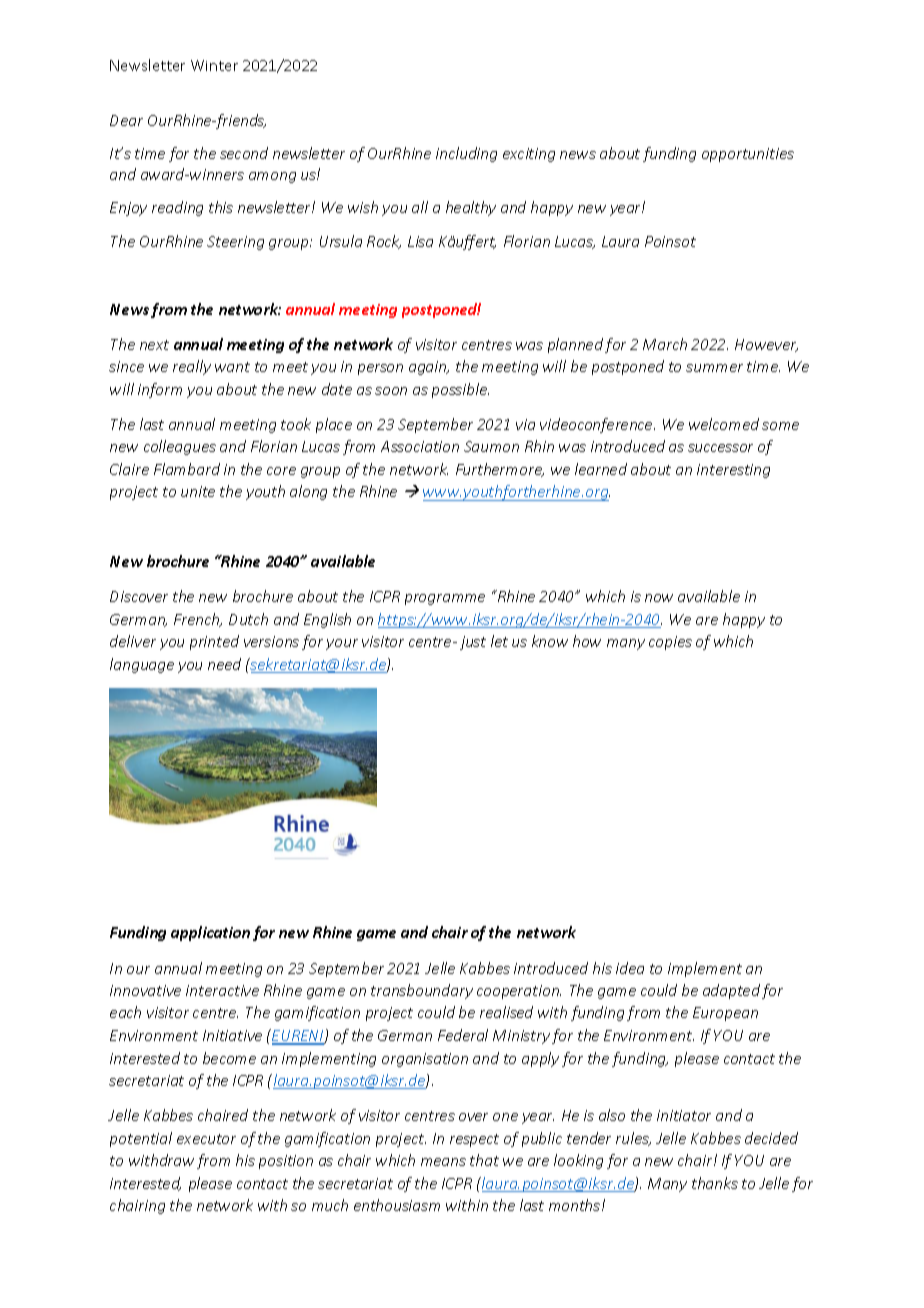 This screenshot has width=924, height=1308. Describe the element at coordinates (214, 65) in the screenshot. I see `Winter` at that location.
